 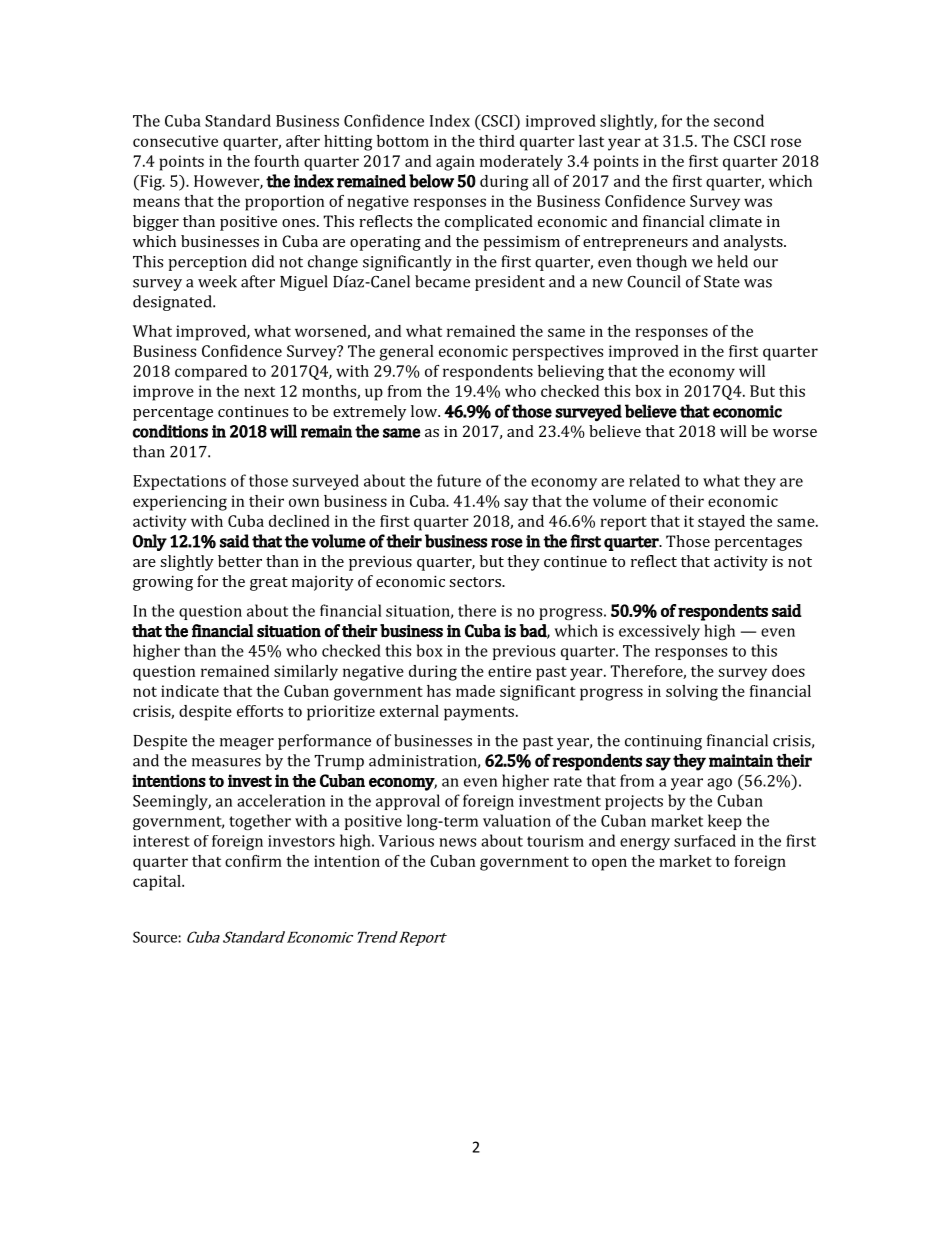 I want to click on general, so click(x=406, y=353).
